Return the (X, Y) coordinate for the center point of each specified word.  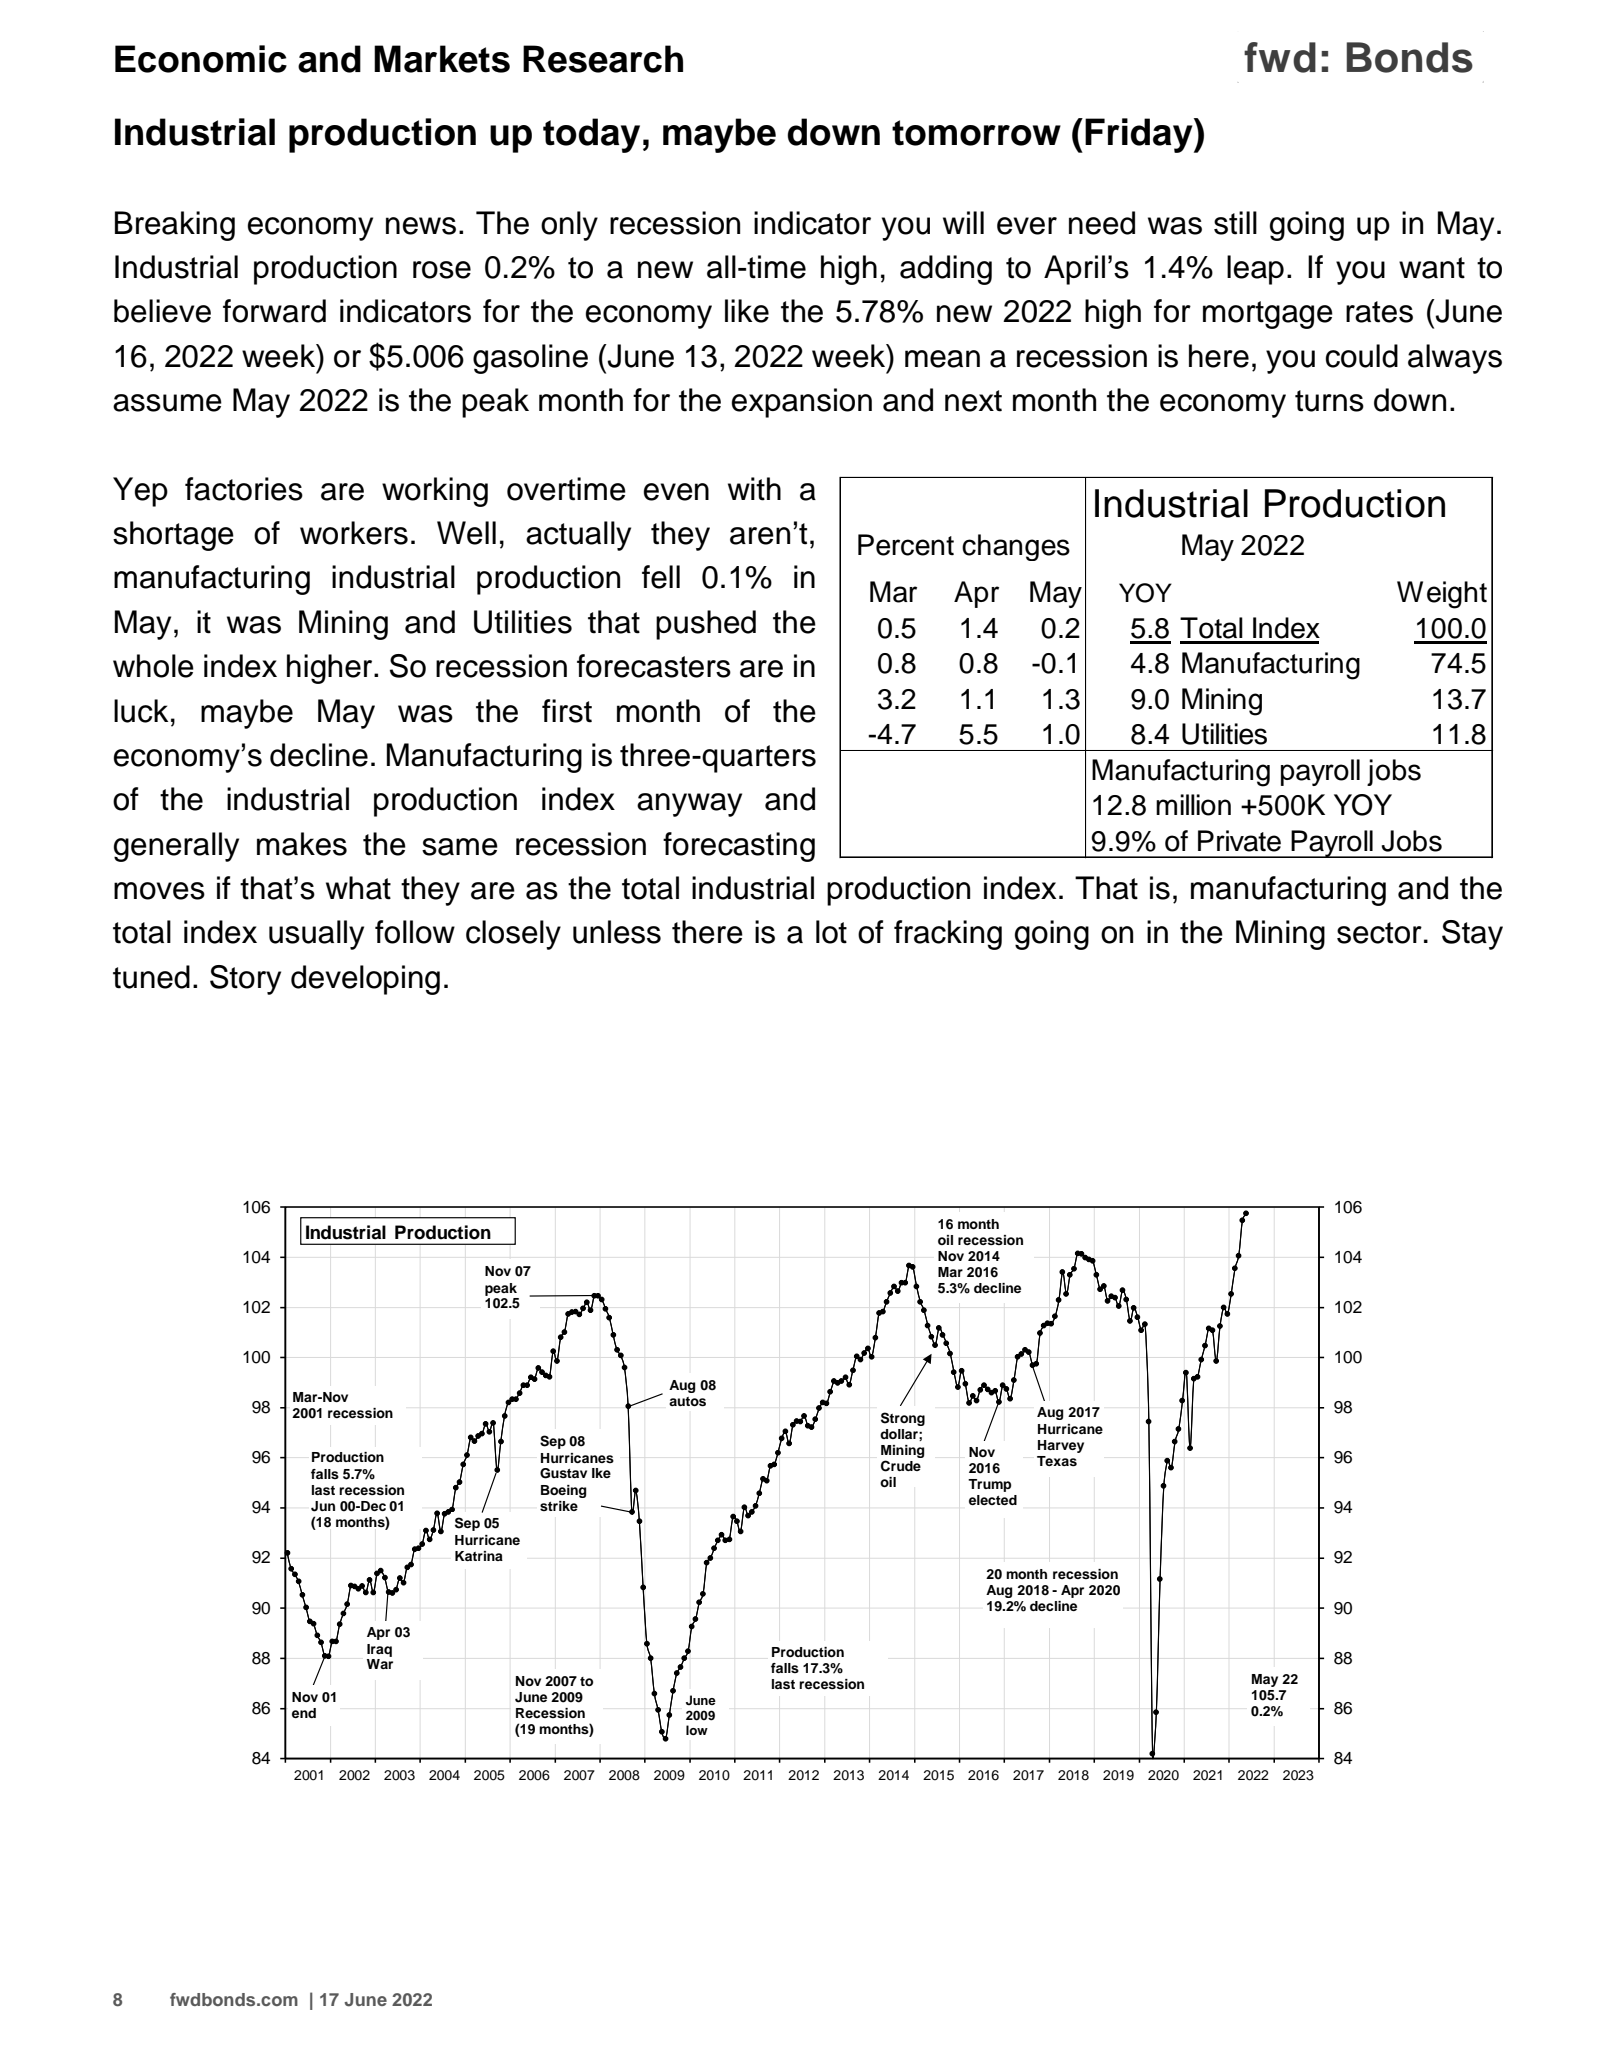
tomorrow (976, 133)
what (358, 888)
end (304, 1713)
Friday (1140, 135)
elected (993, 1500)
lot (831, 932)
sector (1379, 933)
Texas (1057, 1461)
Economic (201, 59)
